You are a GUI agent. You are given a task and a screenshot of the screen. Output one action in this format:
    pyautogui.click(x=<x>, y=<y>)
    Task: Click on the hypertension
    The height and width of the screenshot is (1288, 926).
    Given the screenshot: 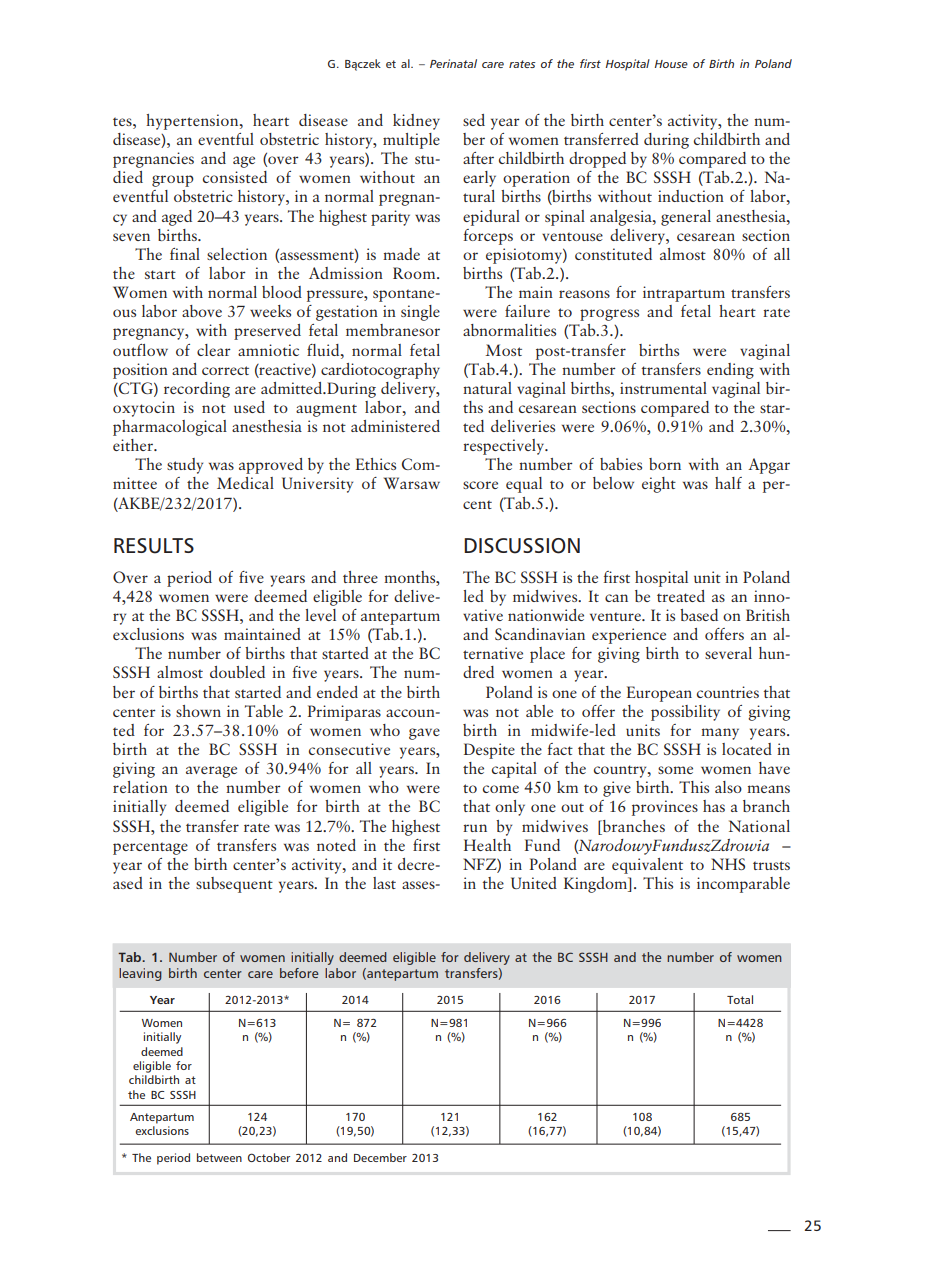 What is the action you would take?
    pyautogui.click(x=193, y=122)
